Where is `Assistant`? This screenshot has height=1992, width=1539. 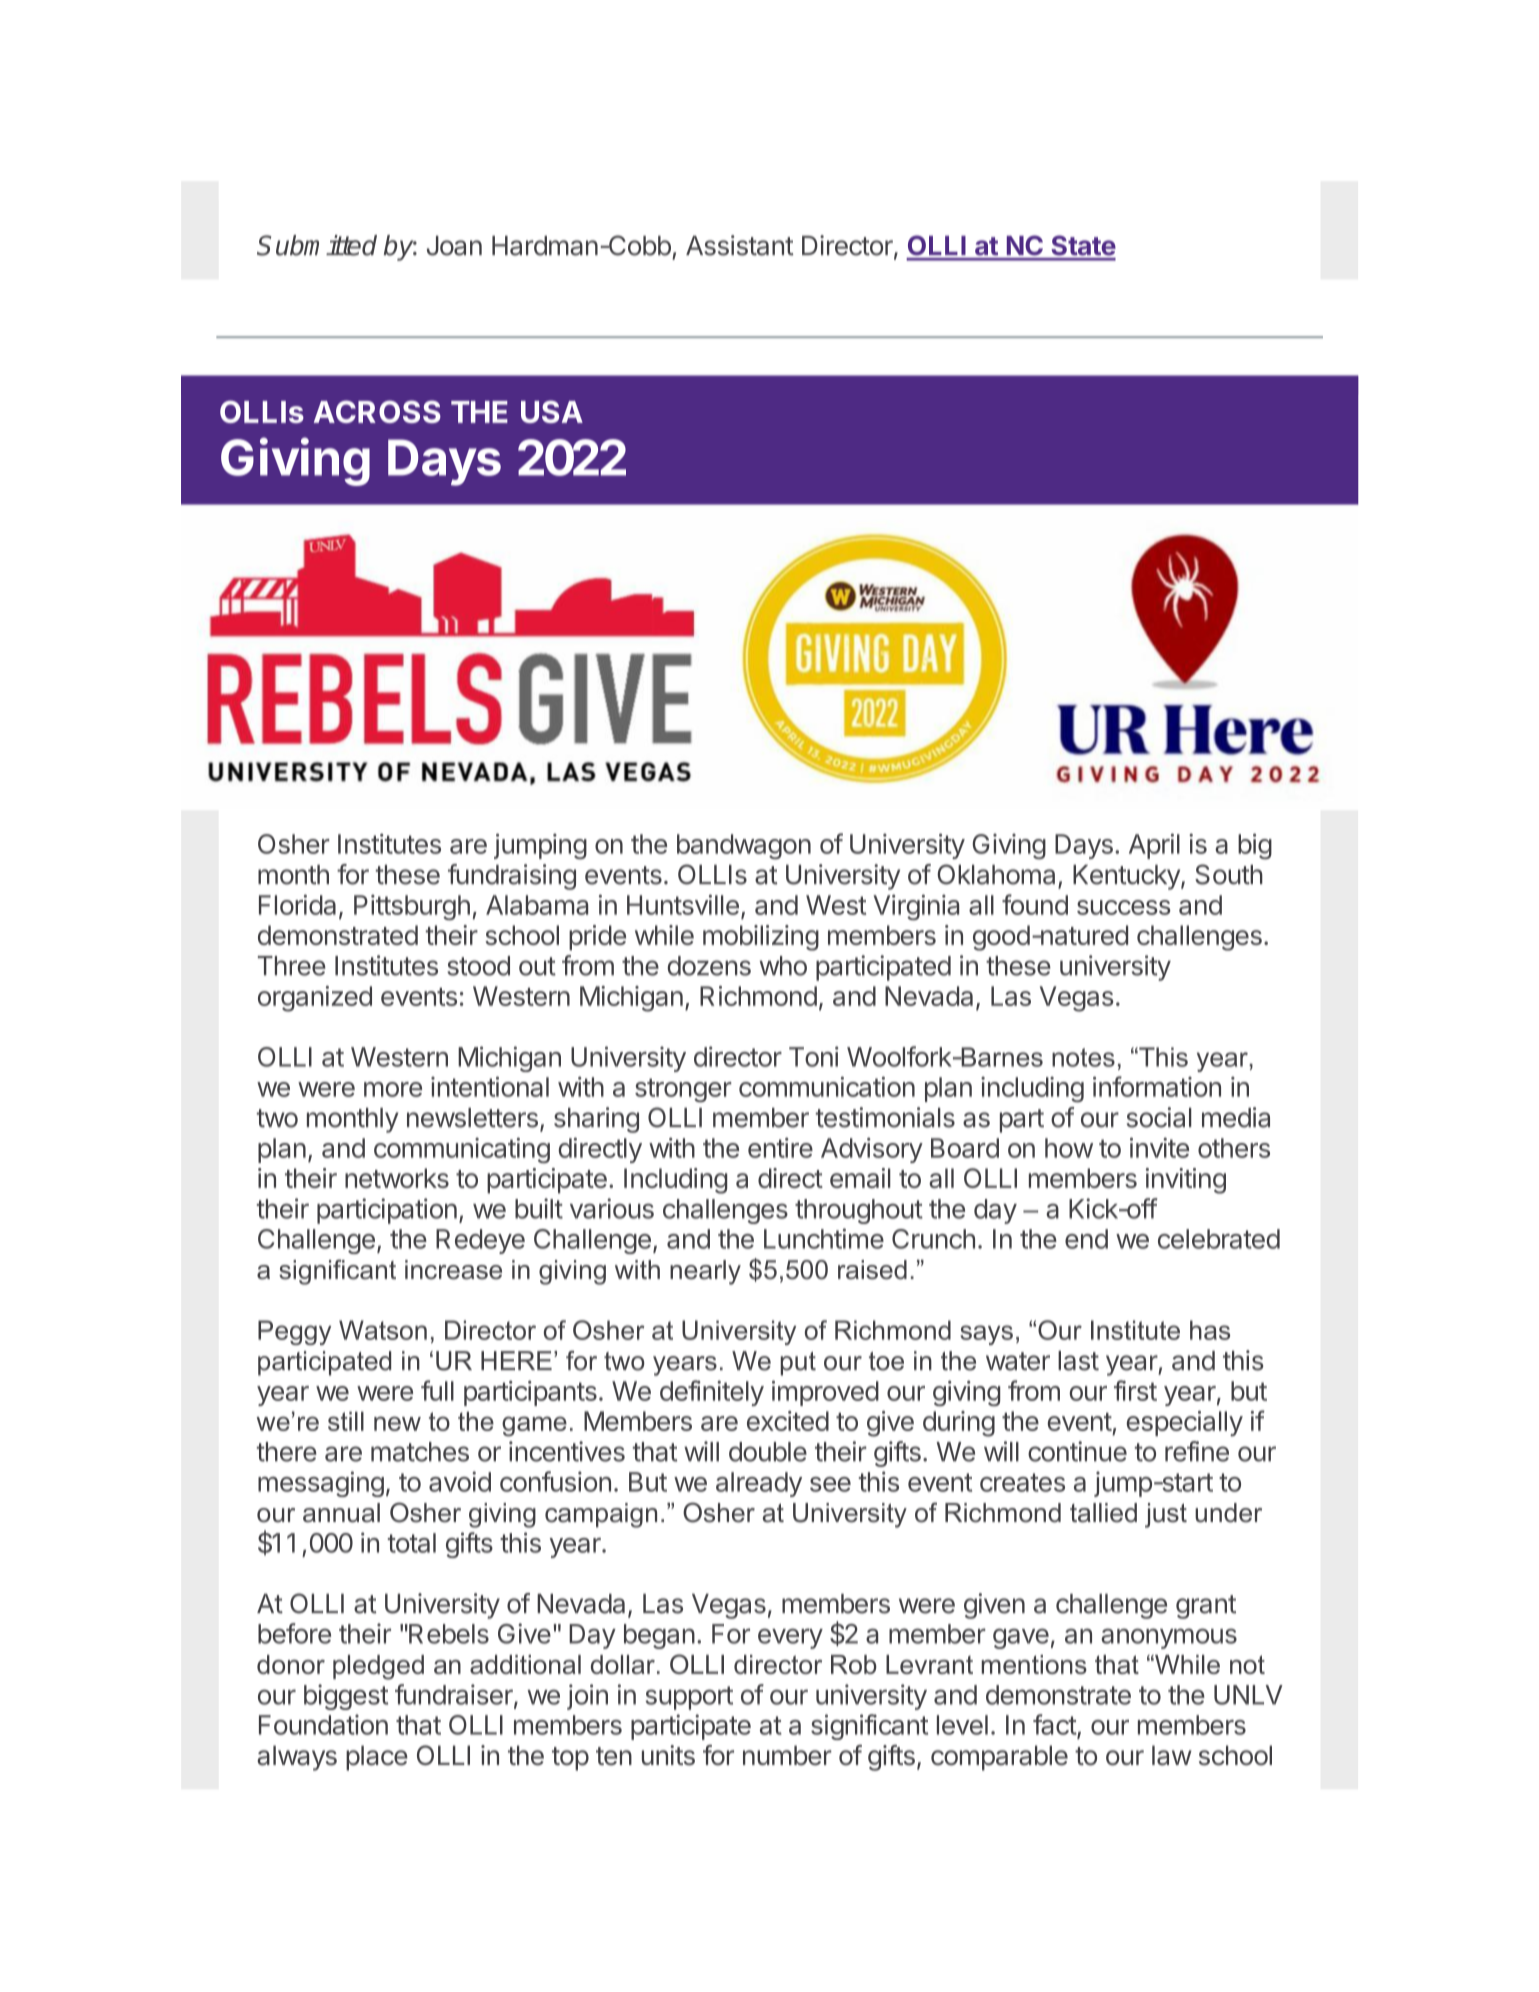 Assistant is located at coordinates (740, 245).
